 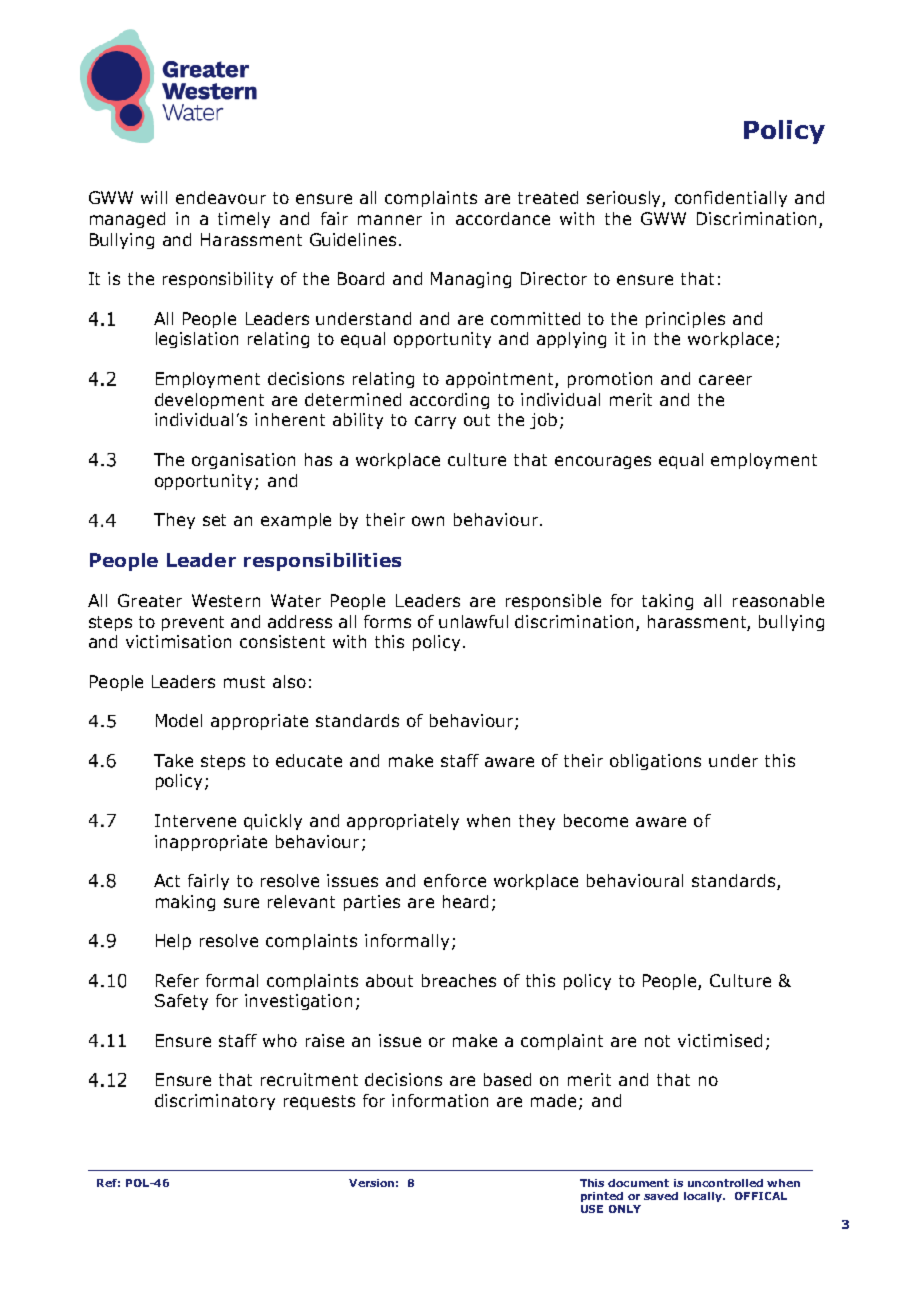 I want to click on information, so click(x=440, y=1100).
